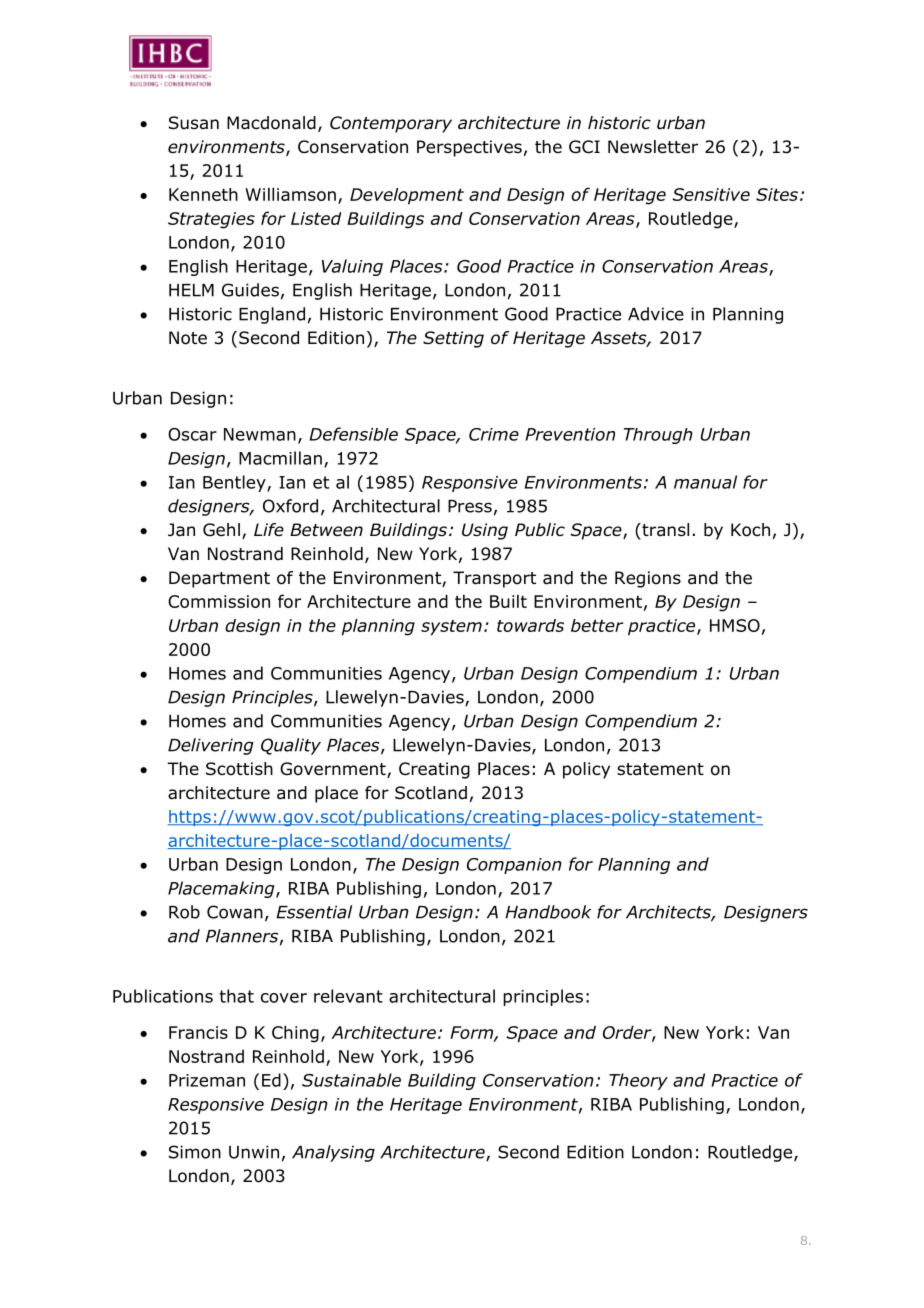 The height and width of the screenshot is (1308, 924). Describe the element at coordinates (469, 148) in the screenshot. I see `Perspectives` at that location.
